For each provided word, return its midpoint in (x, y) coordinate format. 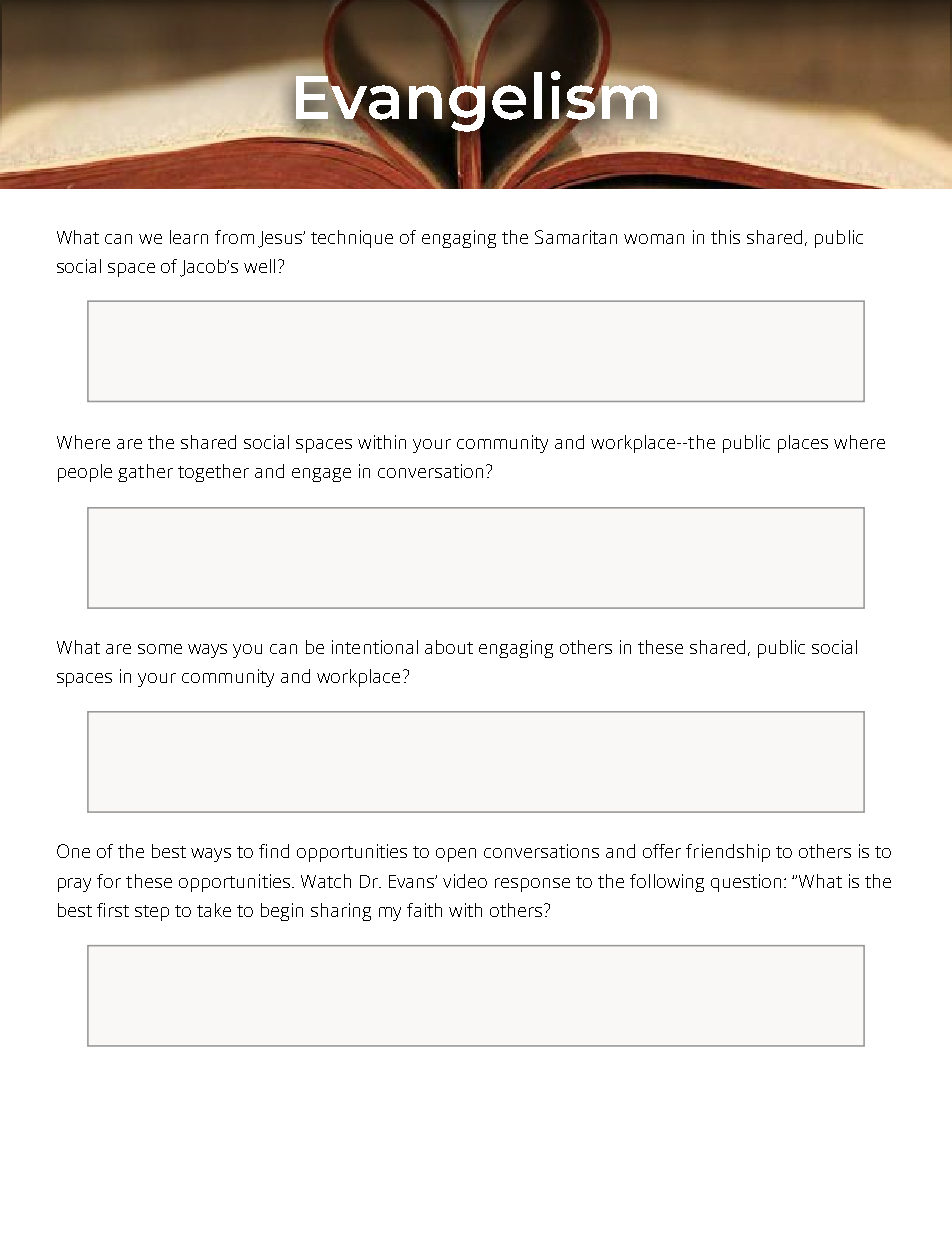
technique (352, 239)
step (152, 913)
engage (321, 475)
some (160, 649)
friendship (728, 853)
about (449, 647)
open (456, 855)
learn (189, 237)
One (73, 851)
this (725, 237)
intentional (375, 647)
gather (145, 473)
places (803, 444)
